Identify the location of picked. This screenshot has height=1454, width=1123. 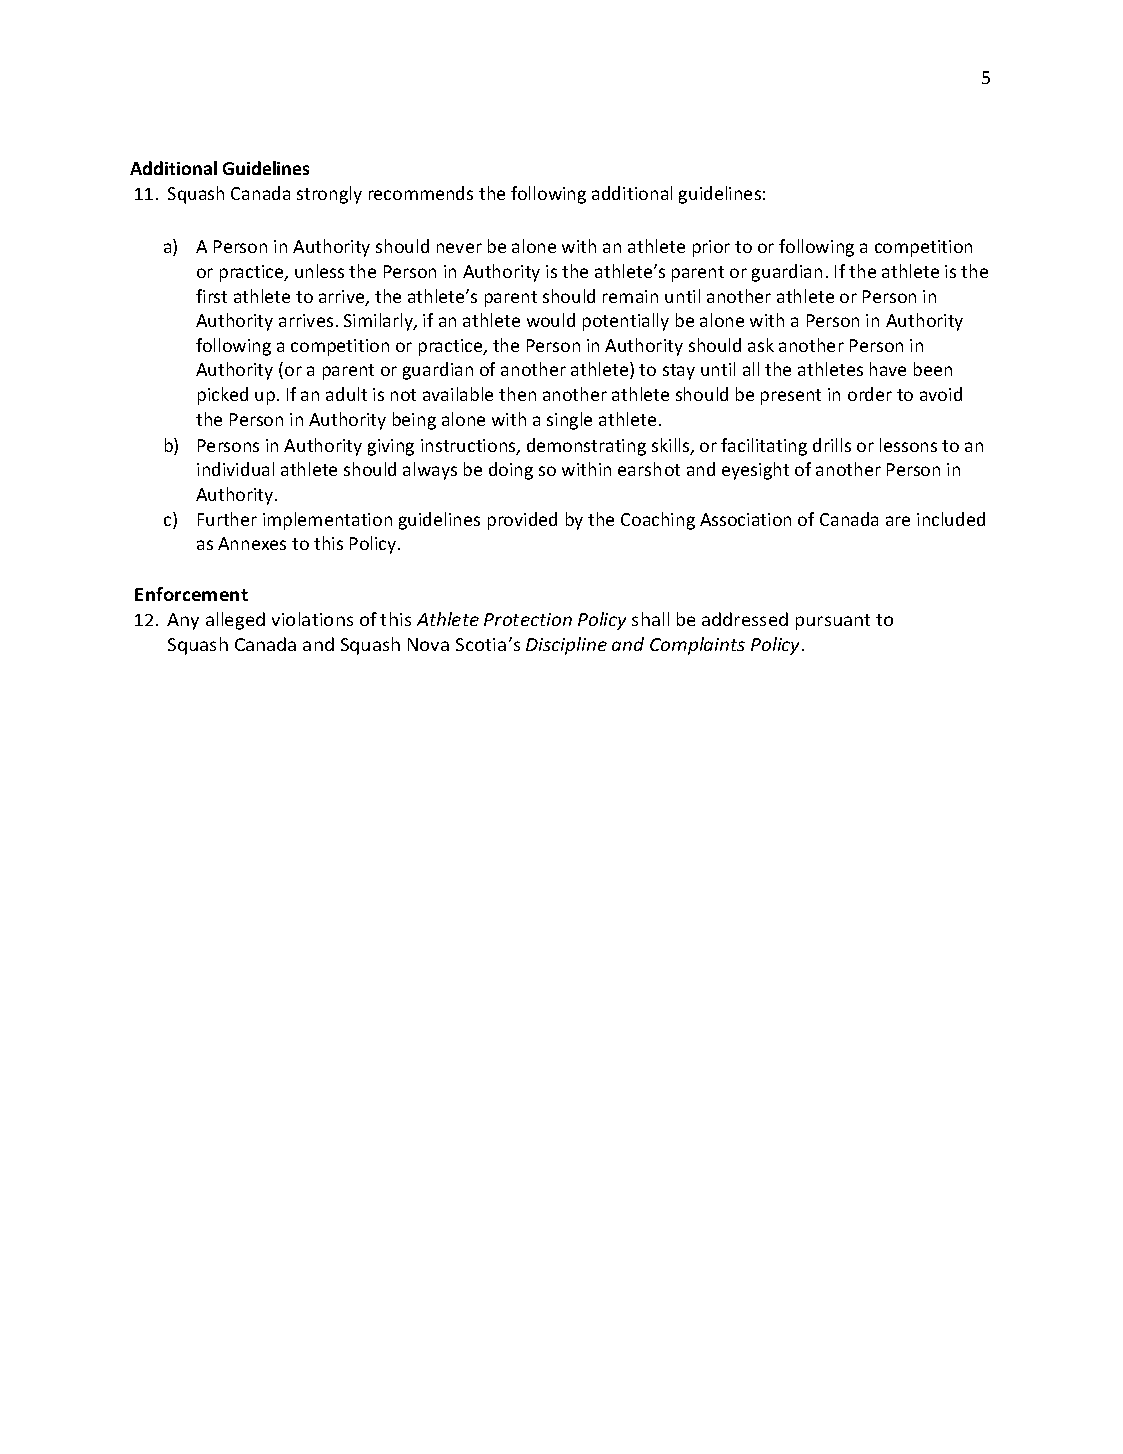
(223, 396).
